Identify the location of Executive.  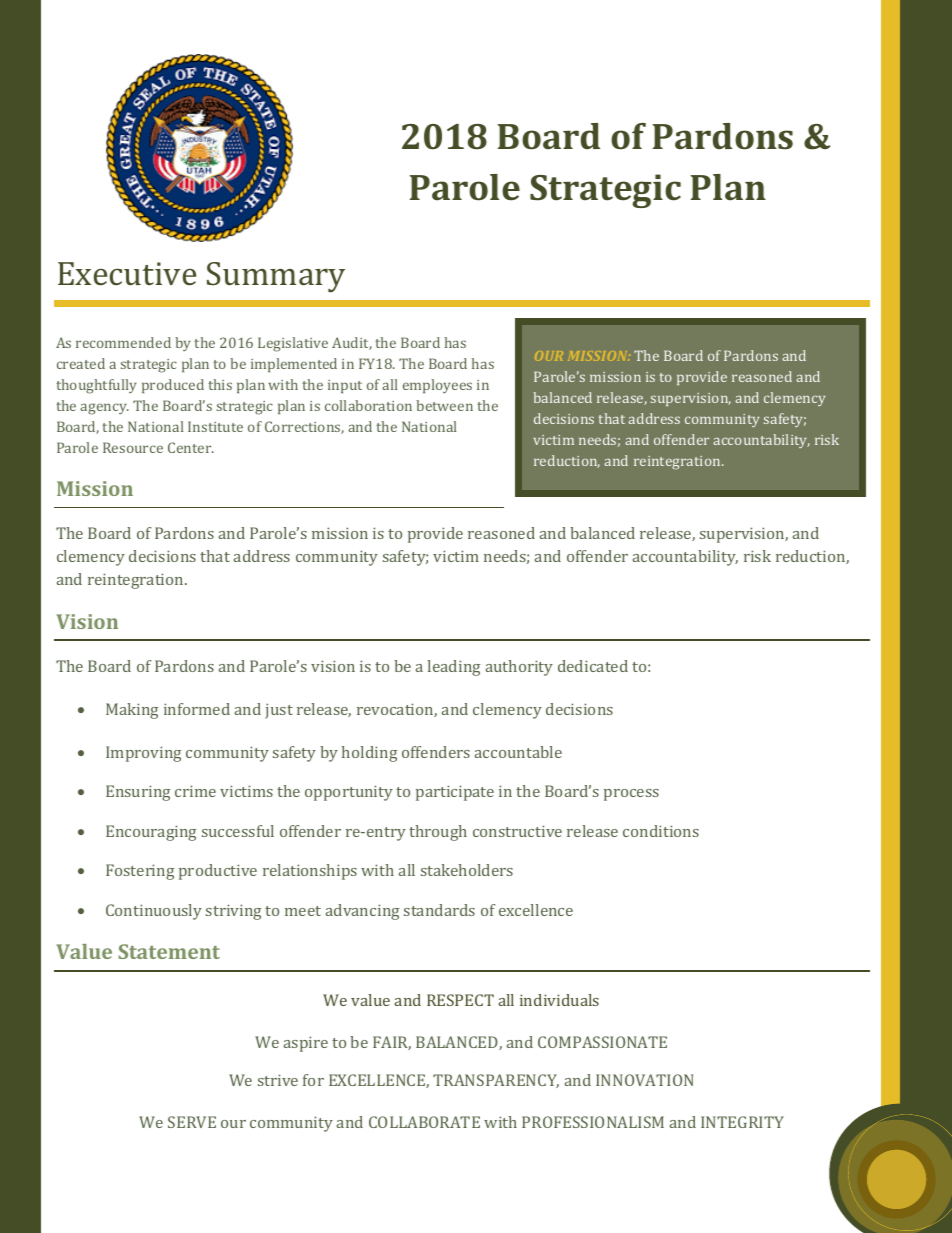
(127, 273).
